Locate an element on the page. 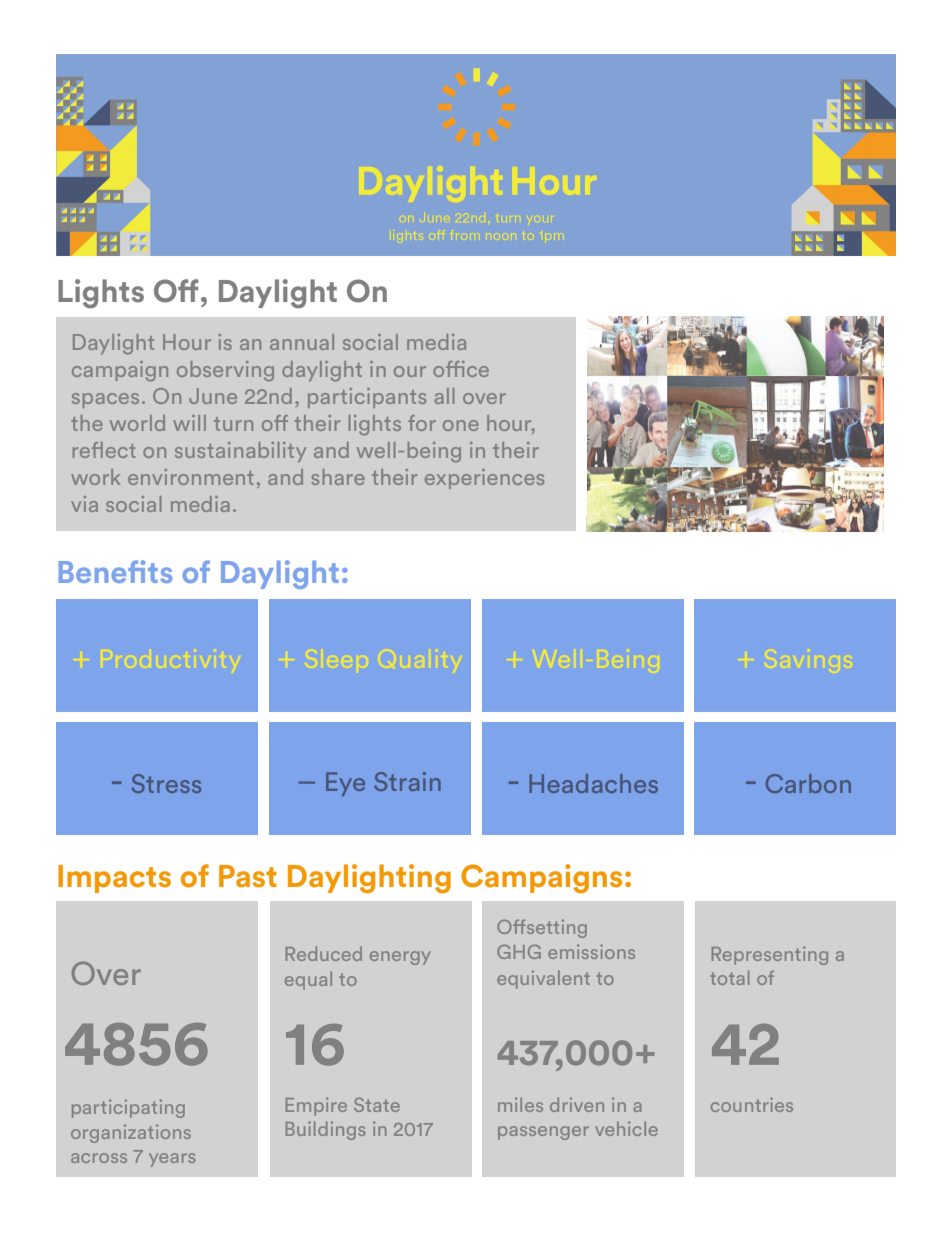 The height and width of the document is (1233, 952). organizations is located at coordinates (131, 1133).
